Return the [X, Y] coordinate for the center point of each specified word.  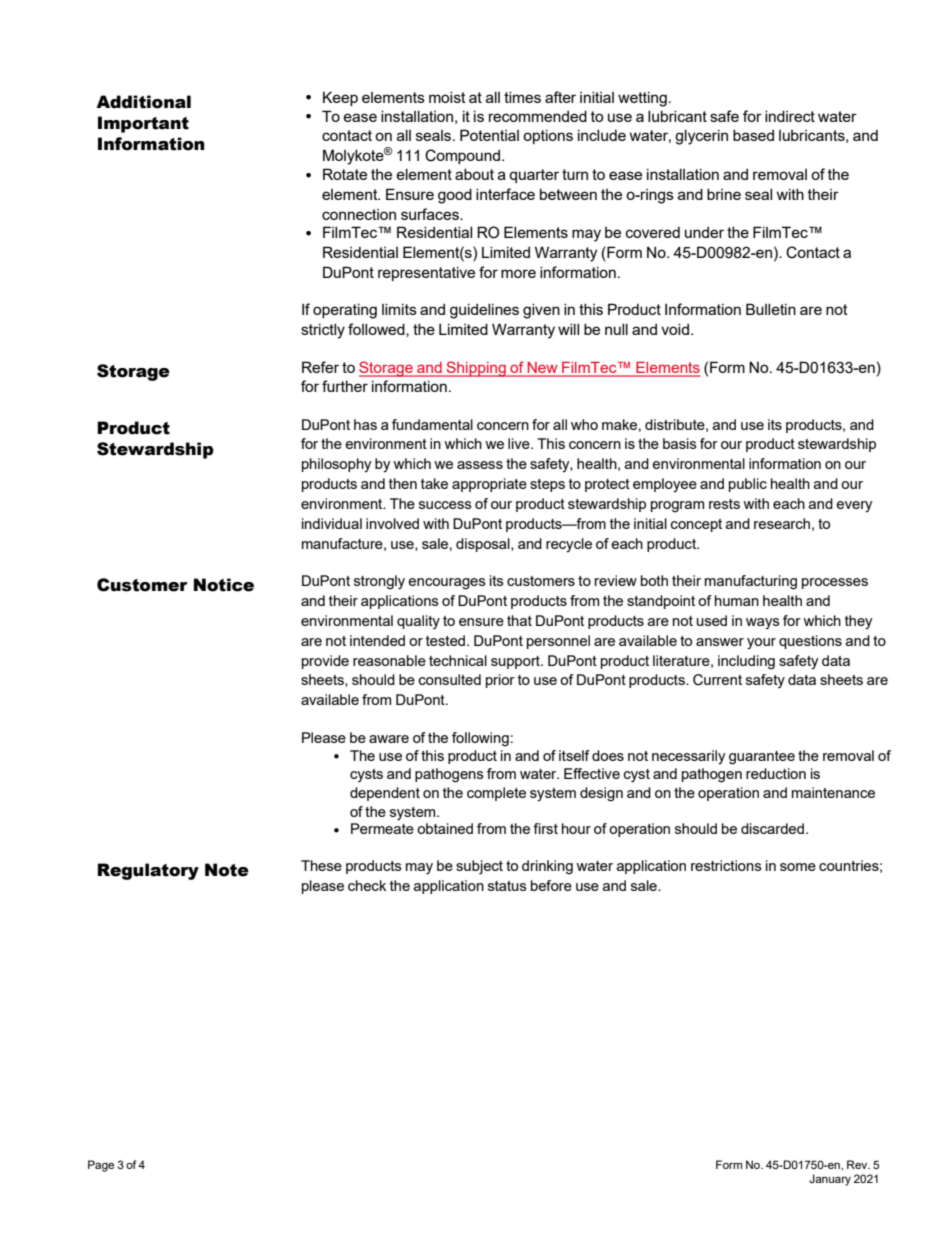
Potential [489, 135]
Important [143, 124]
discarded [774, 828]
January [830, 1180]
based [753, 135]
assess [480, 465]
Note [227, 870]
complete [496, 794]
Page [101, 1166]
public [748, 485]
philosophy [337, 465]
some [798, 867]
